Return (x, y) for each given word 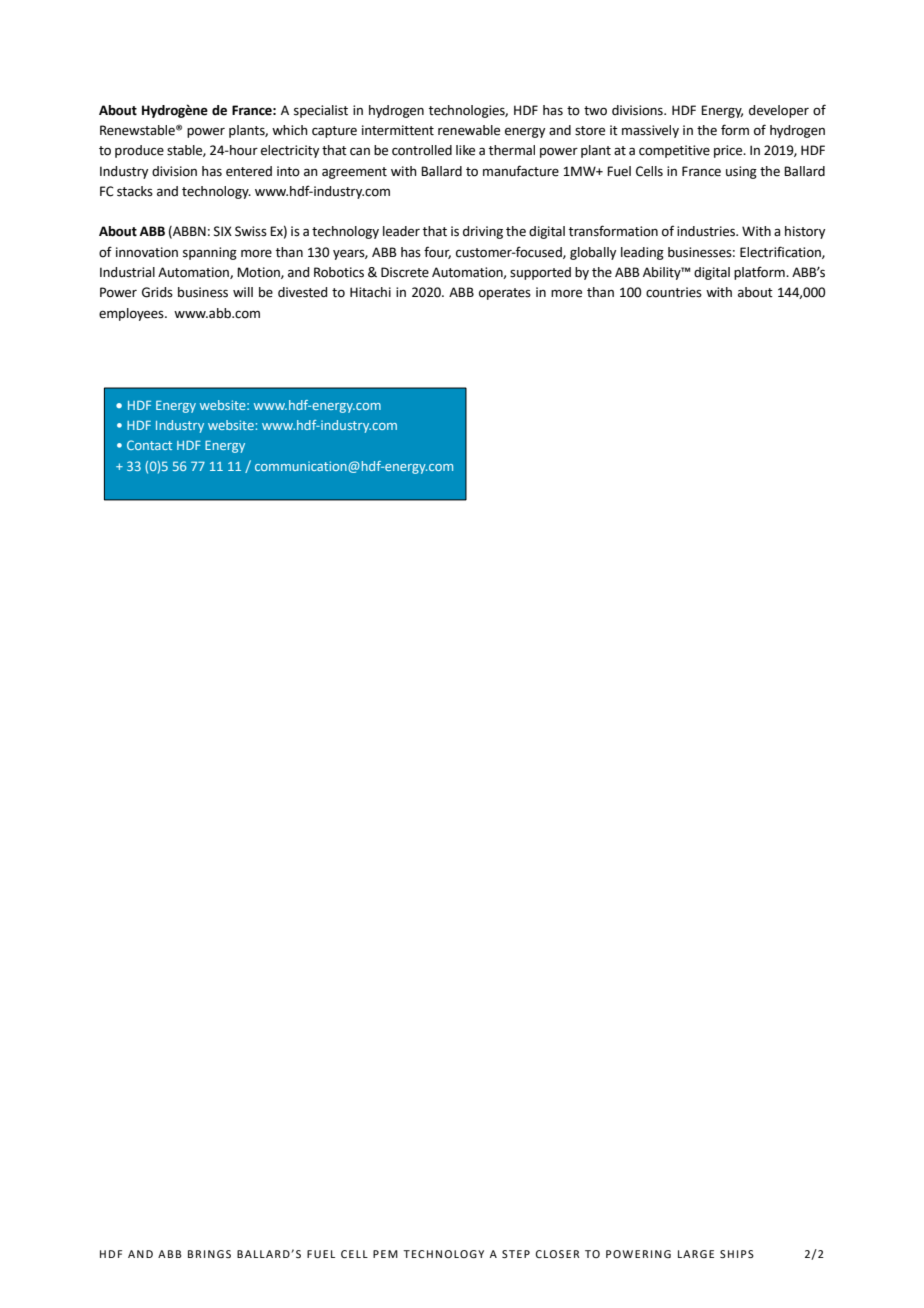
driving (483, 232)
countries (674, 292)
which (290, 130)
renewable (469, 130)
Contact (149, 445)
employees (132, 314)
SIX (223, 231)
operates (505, 294)
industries (707, 231)
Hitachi (370, 292)
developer (779, 111)
